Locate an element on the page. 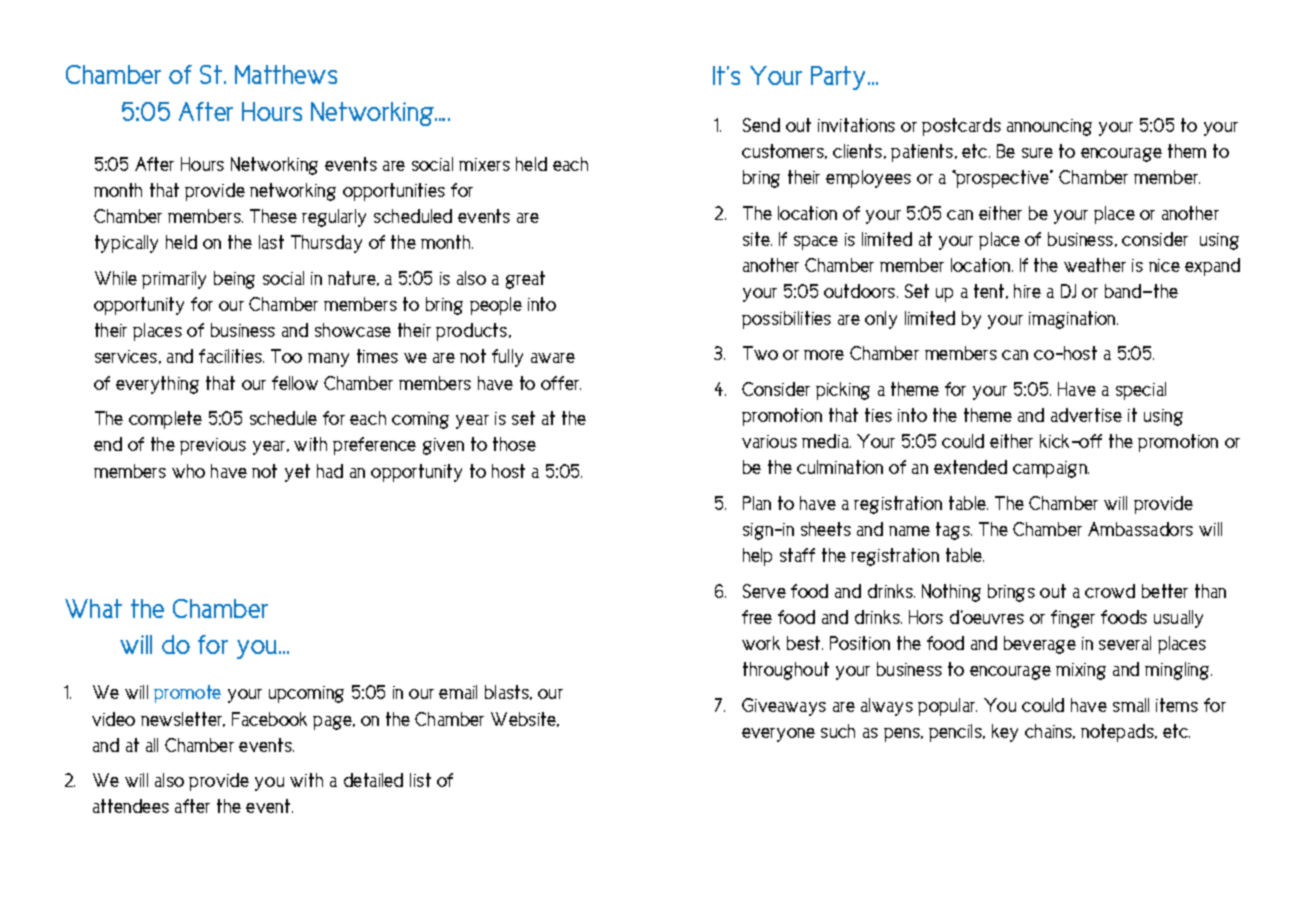 The image size is (1308, 924). attendees is located at coordinates (131, 806).
